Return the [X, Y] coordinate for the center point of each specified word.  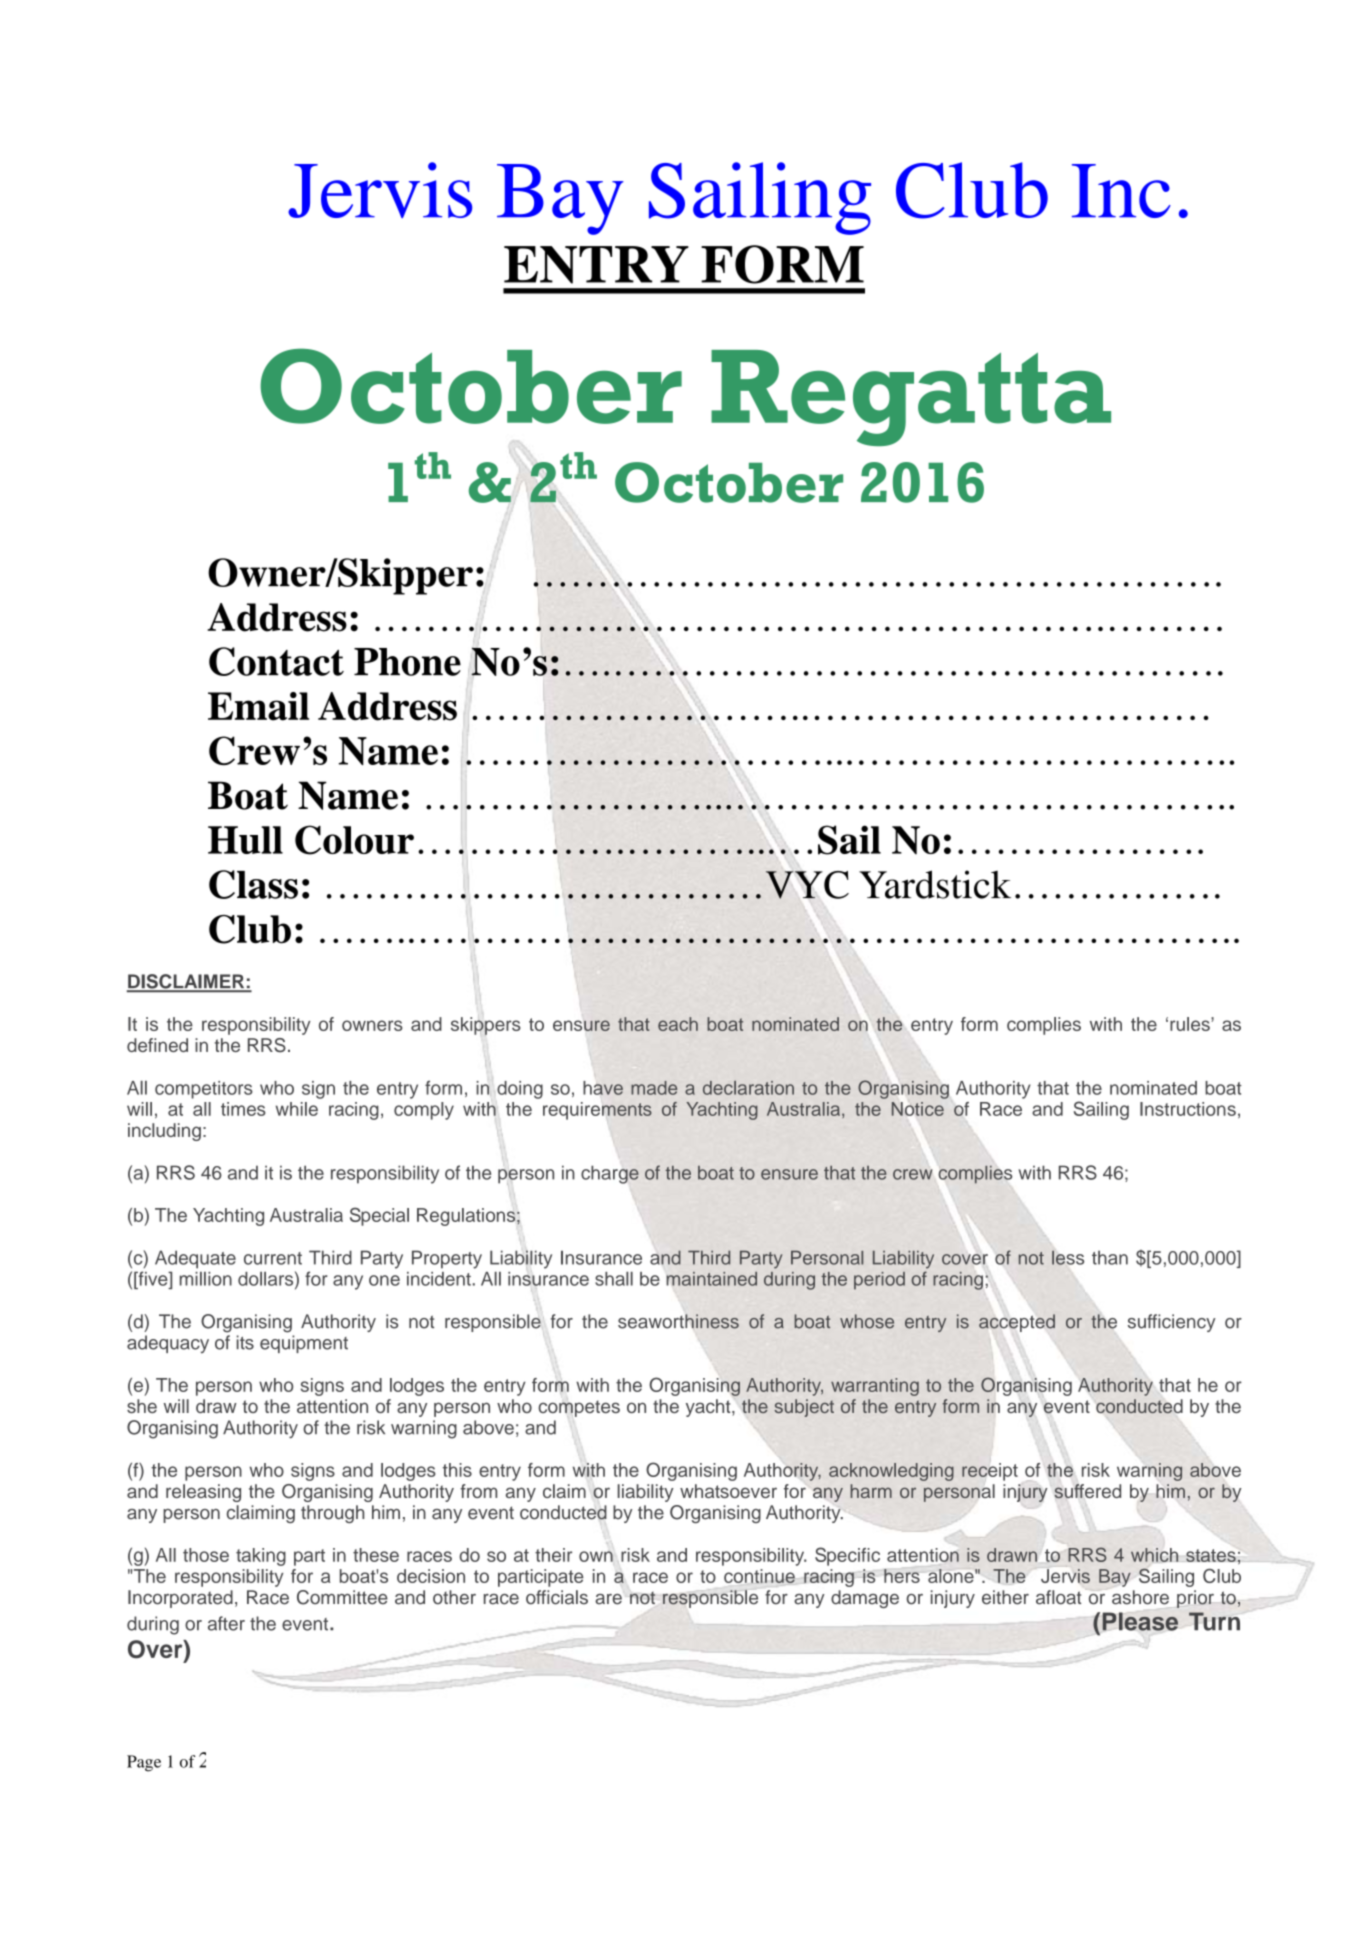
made [654, 1088]
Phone [407, 662]
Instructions [1188, 1109]
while [297, 1109]
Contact [276, 661]
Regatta [911, 398]
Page [144, 1763]
